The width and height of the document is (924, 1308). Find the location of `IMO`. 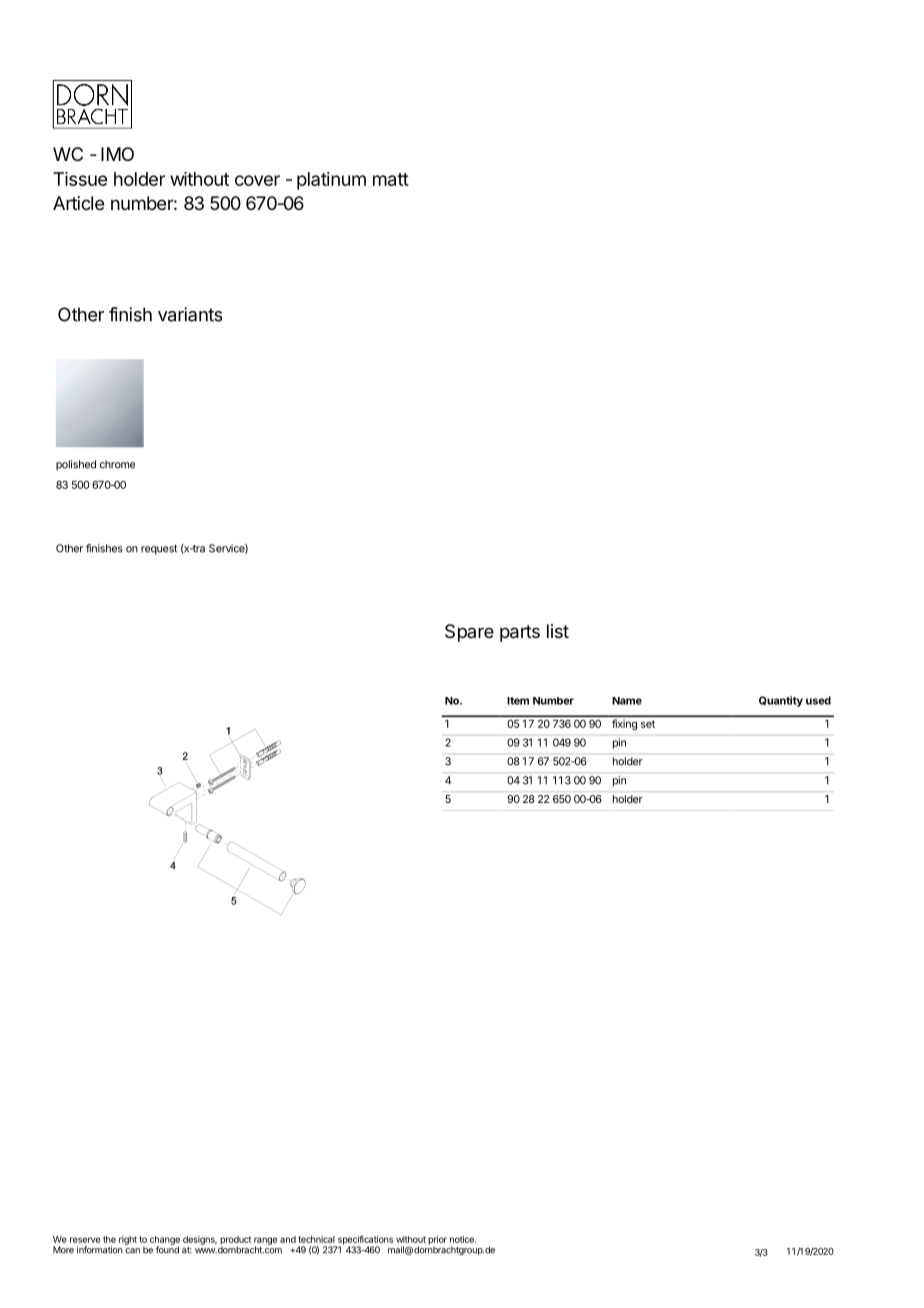

IMO is located at coordinates (117, 154).
